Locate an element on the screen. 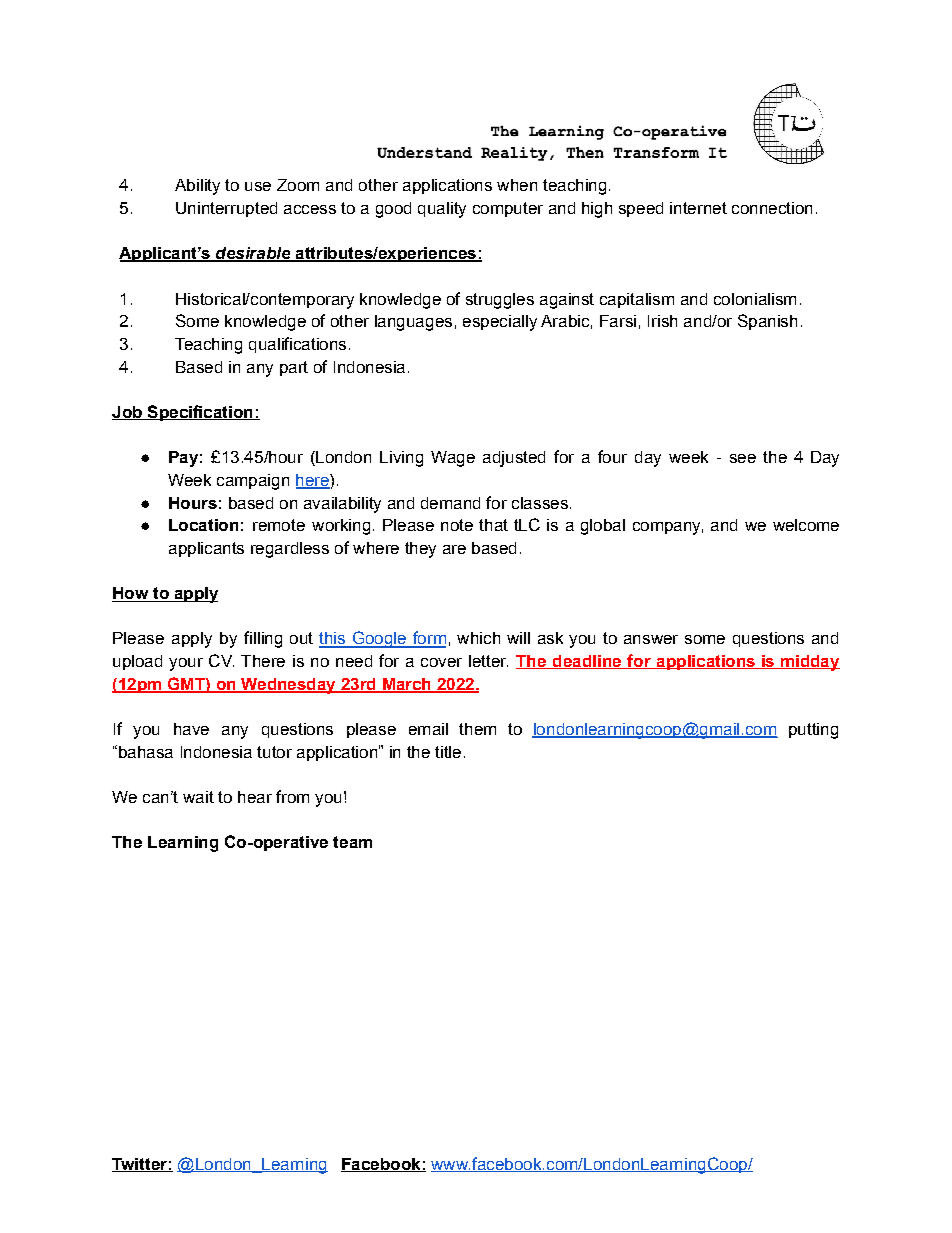 The image size is (952, 1233). team is located at coordinates (352, 842).
